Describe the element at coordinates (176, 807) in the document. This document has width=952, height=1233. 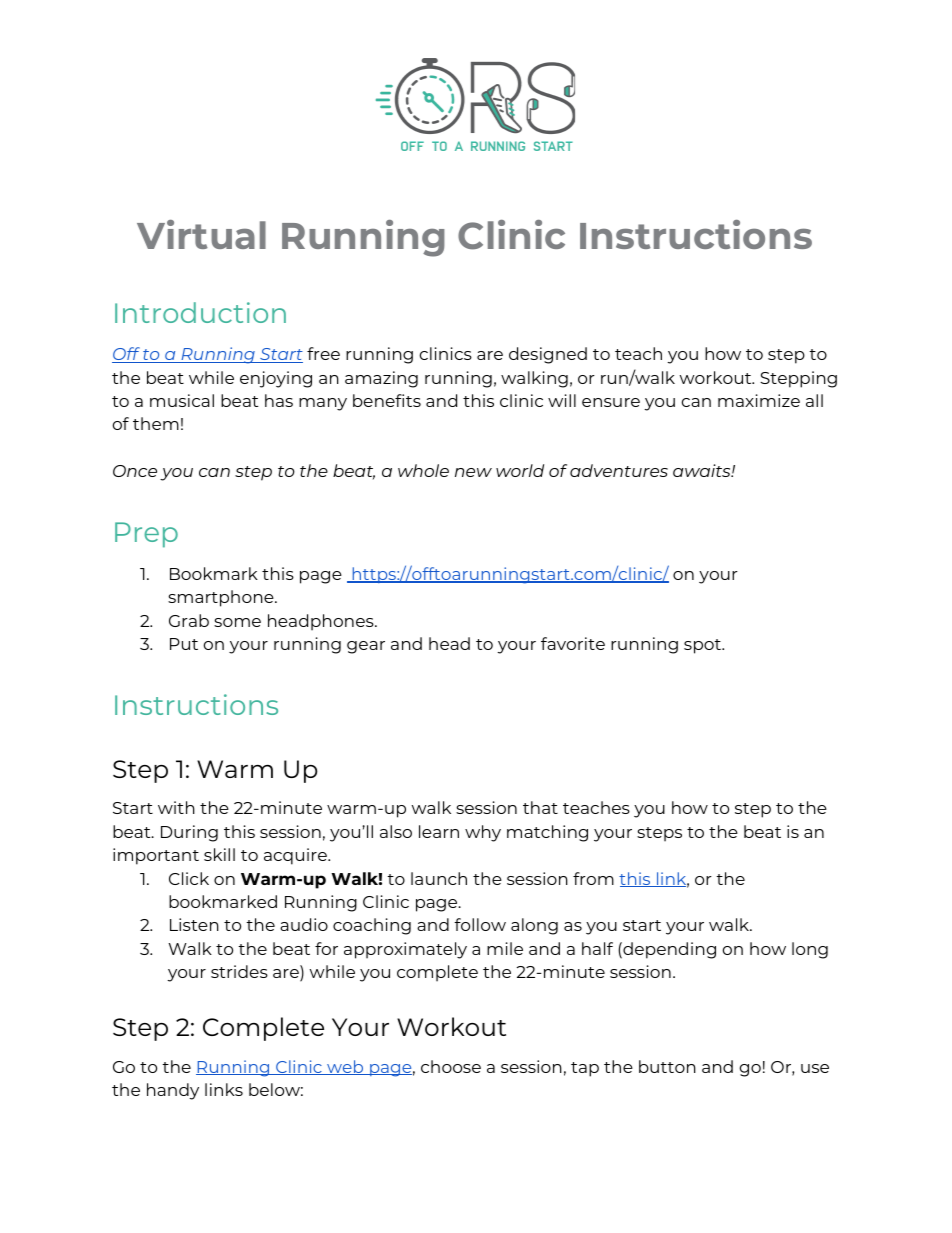
I see `with` at that location.
